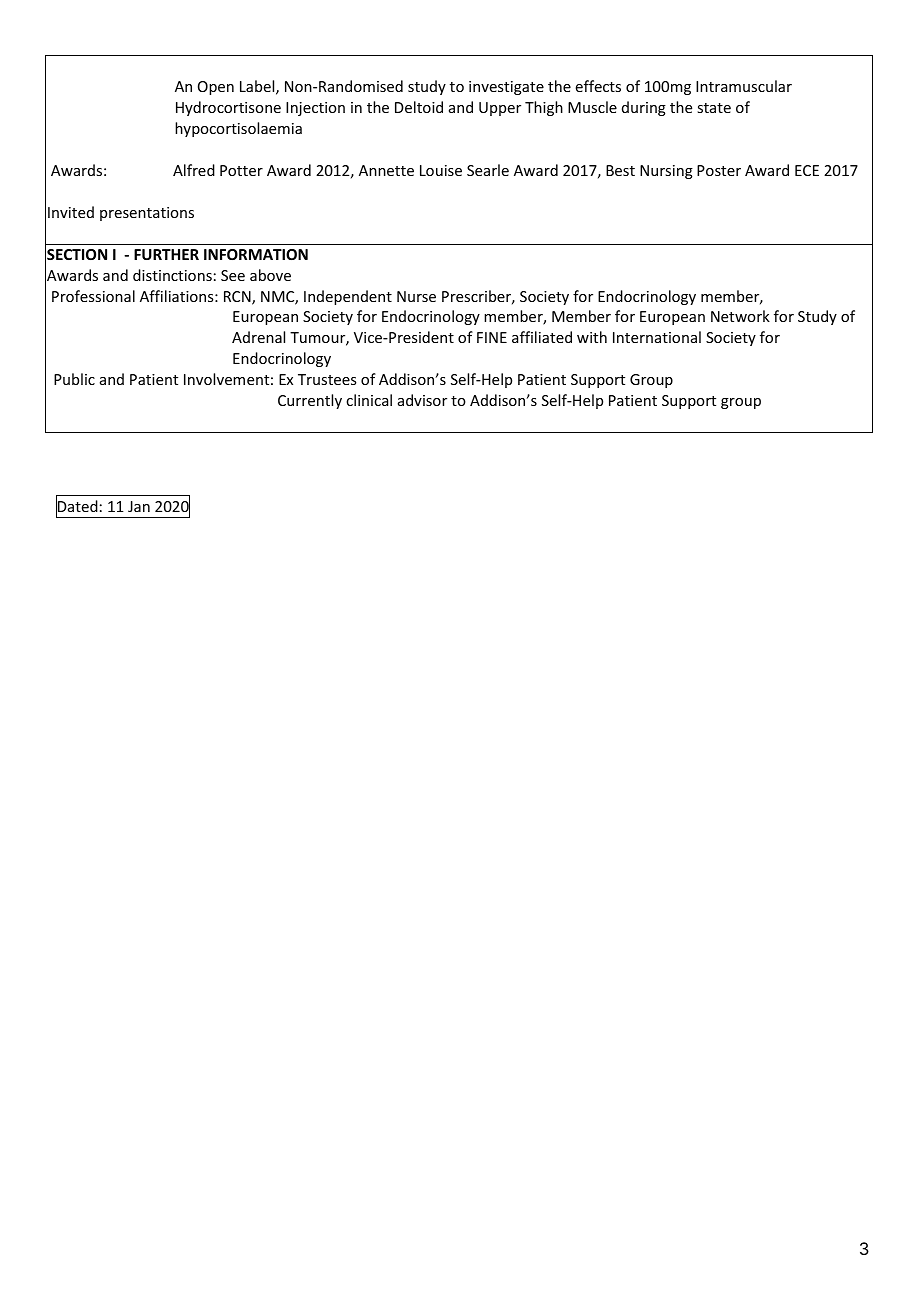 This document has width=924, height=1307. What do you see at coordinates (93, 296) in the document?
I see `Professional` at bounding box center [93, 296].
